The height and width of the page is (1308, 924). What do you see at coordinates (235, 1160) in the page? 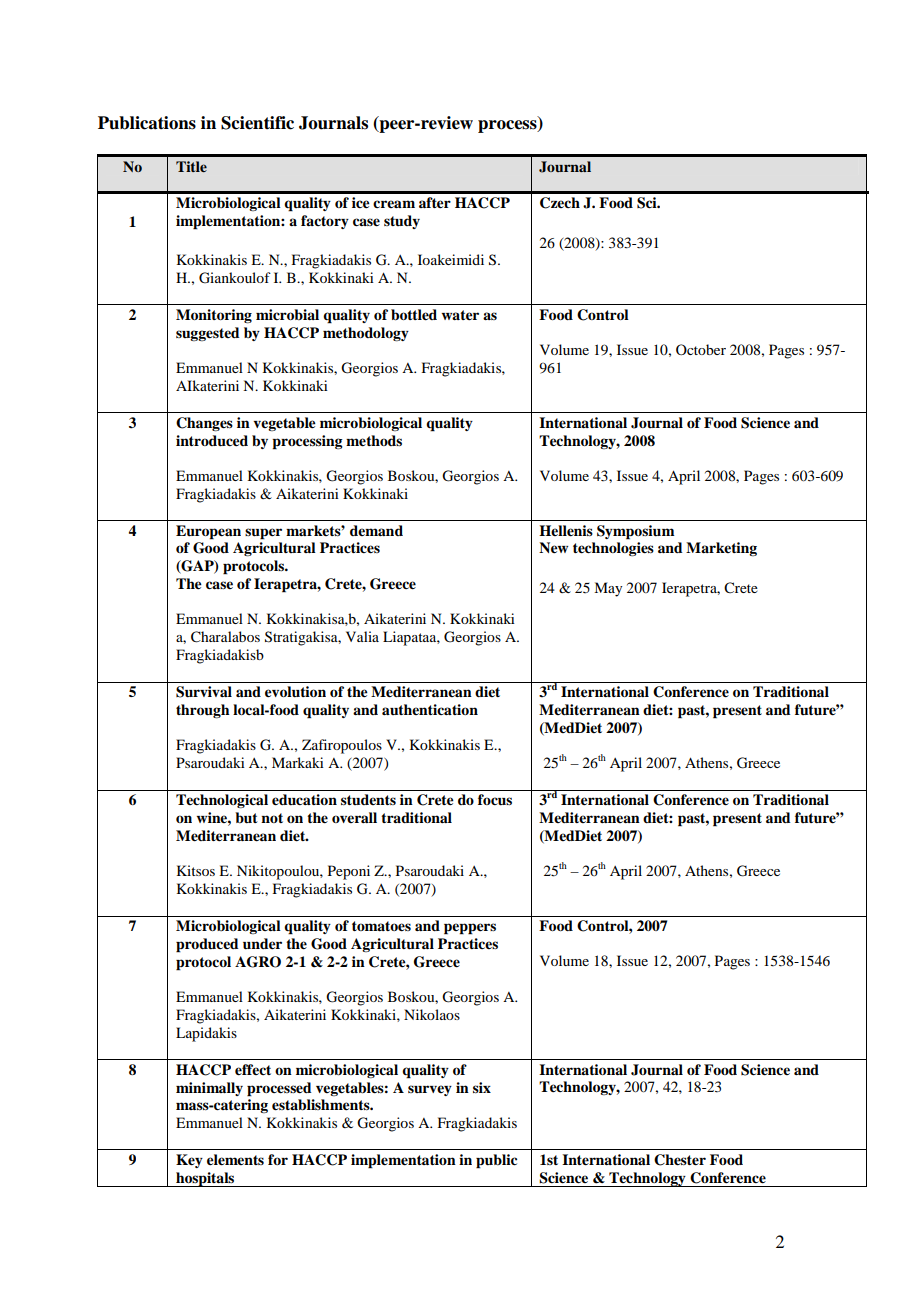
I see `elements` at bounding box center [235, 1160].
